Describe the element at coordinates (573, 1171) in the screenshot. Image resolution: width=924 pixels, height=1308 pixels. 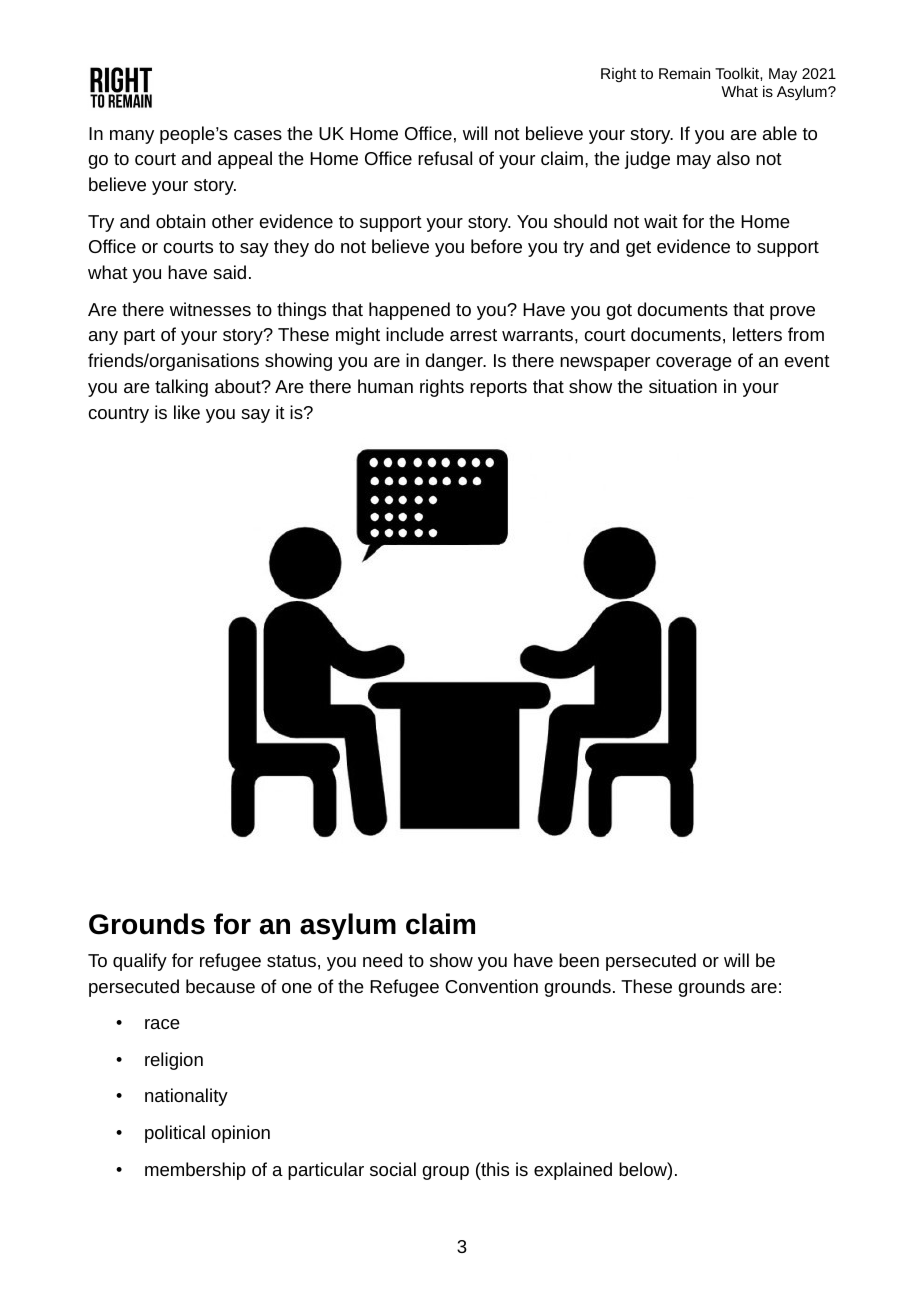
I see `explained` at that location.
